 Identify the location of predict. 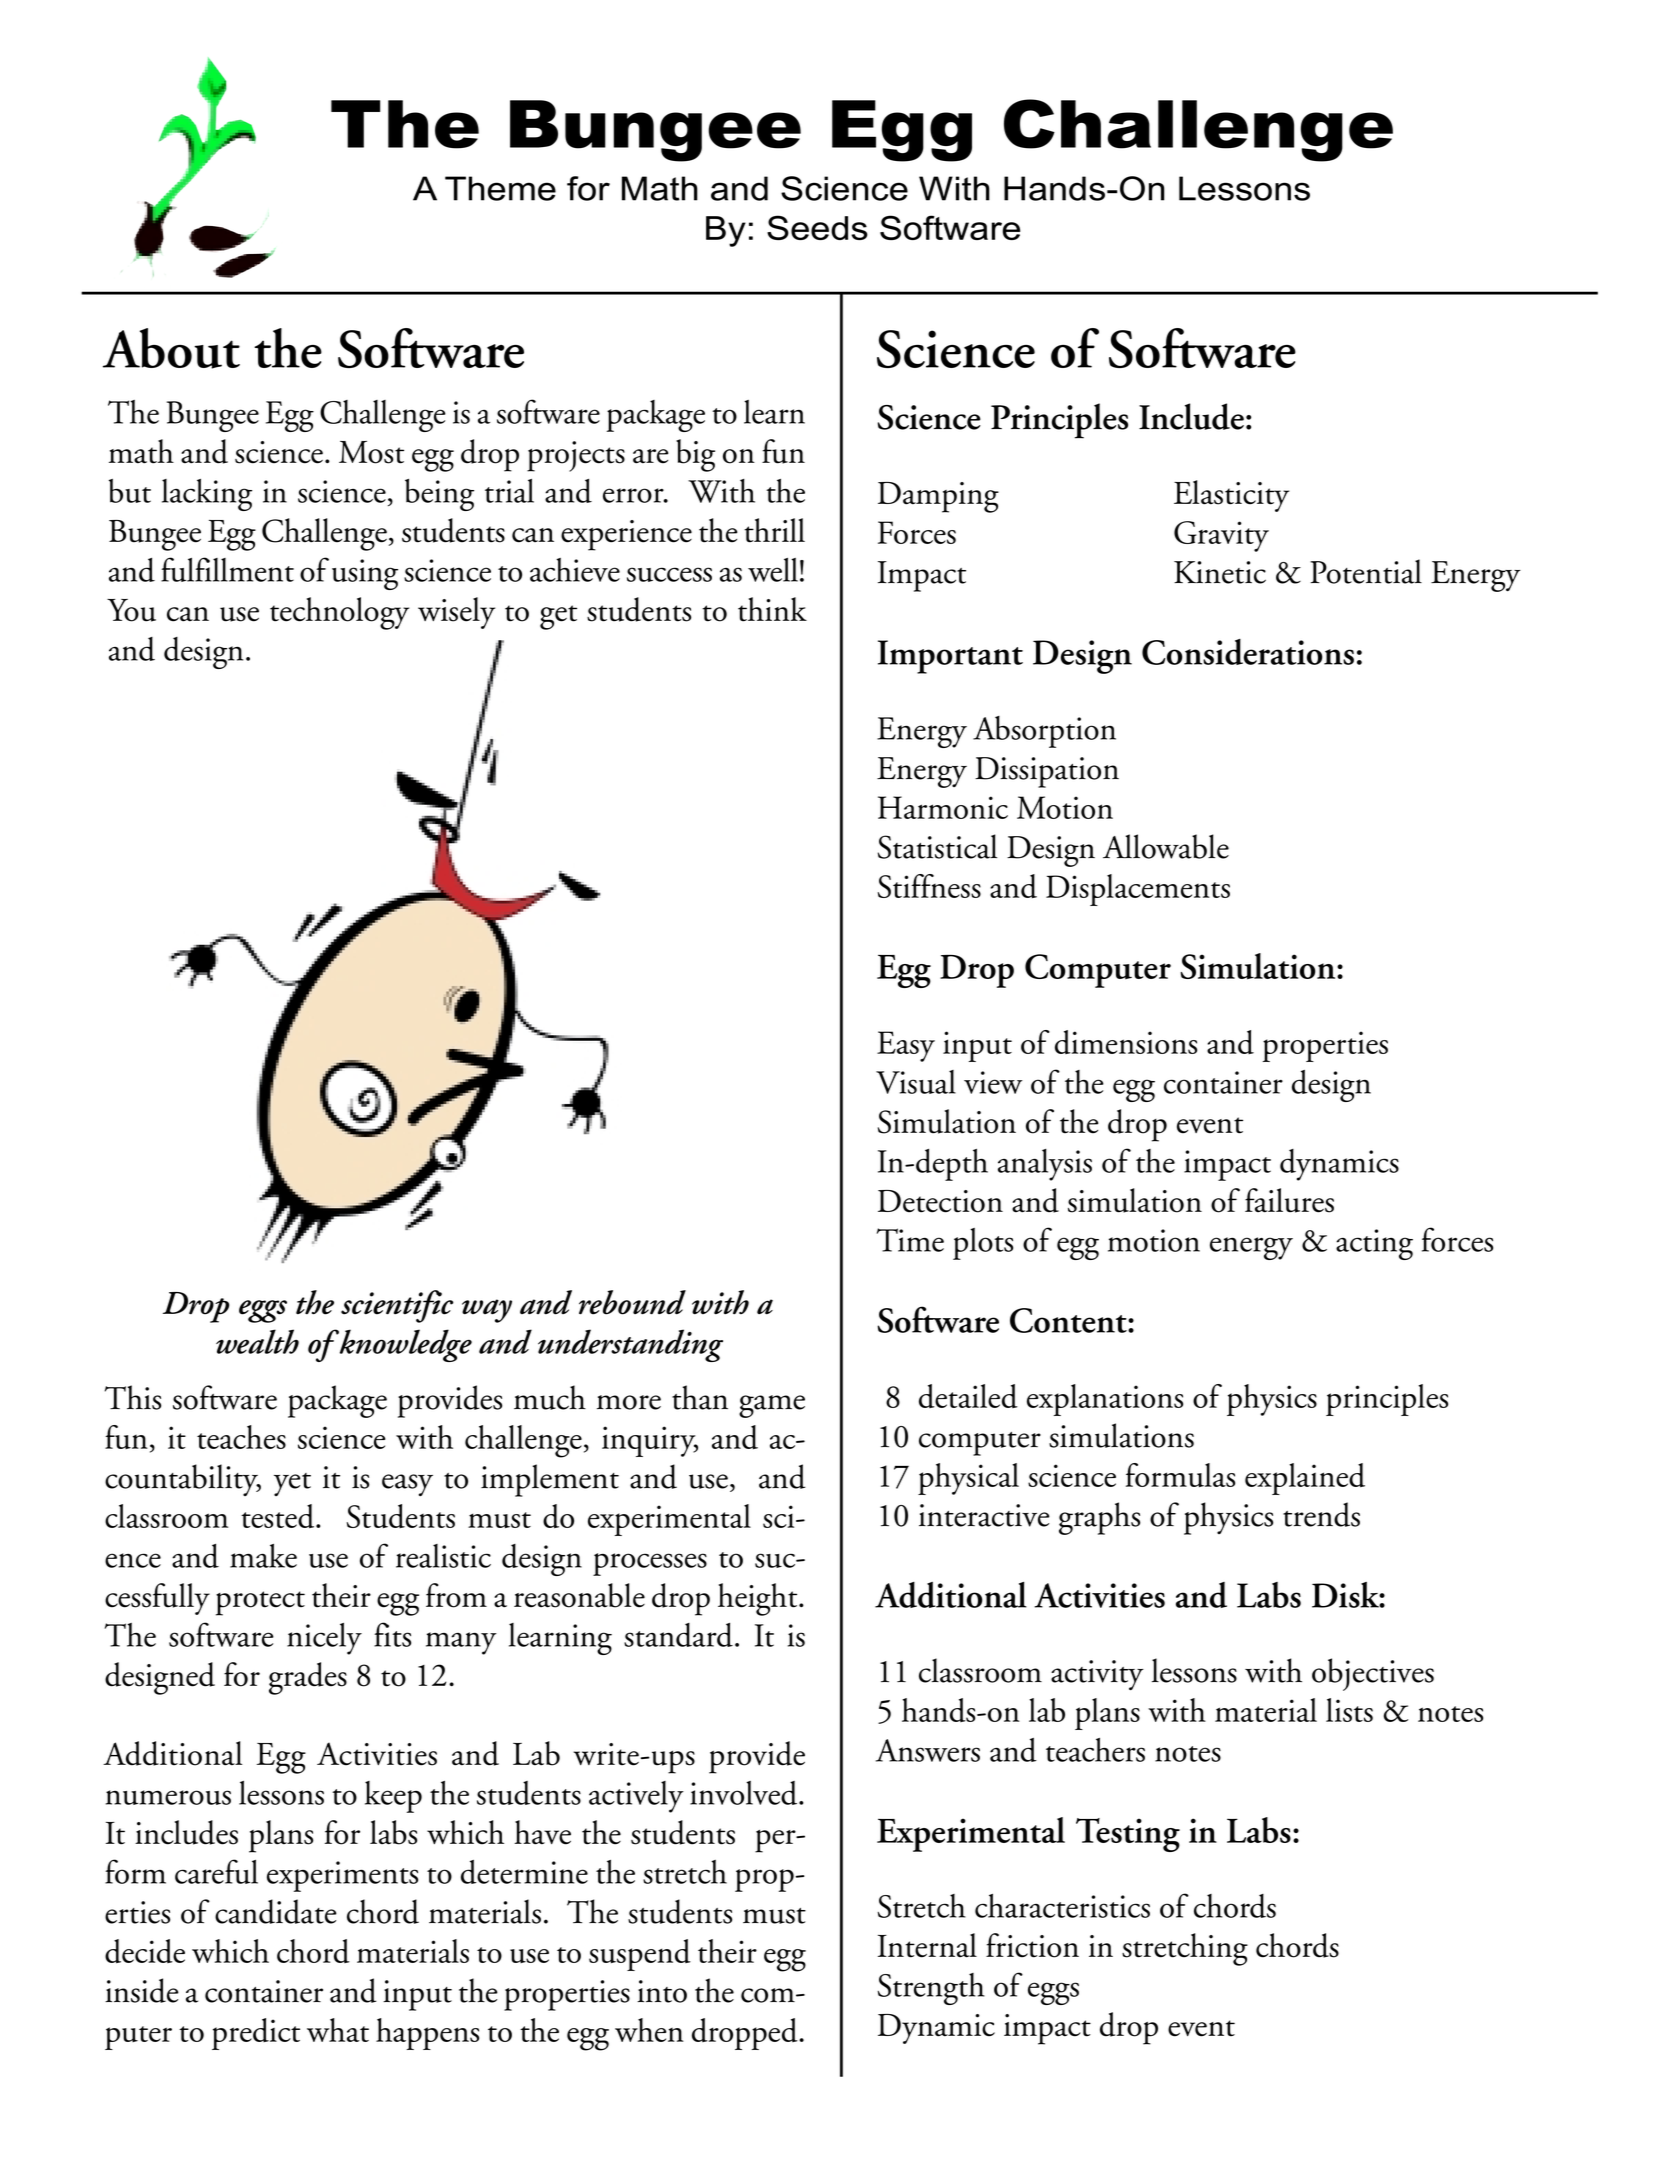
(256, 2034).
